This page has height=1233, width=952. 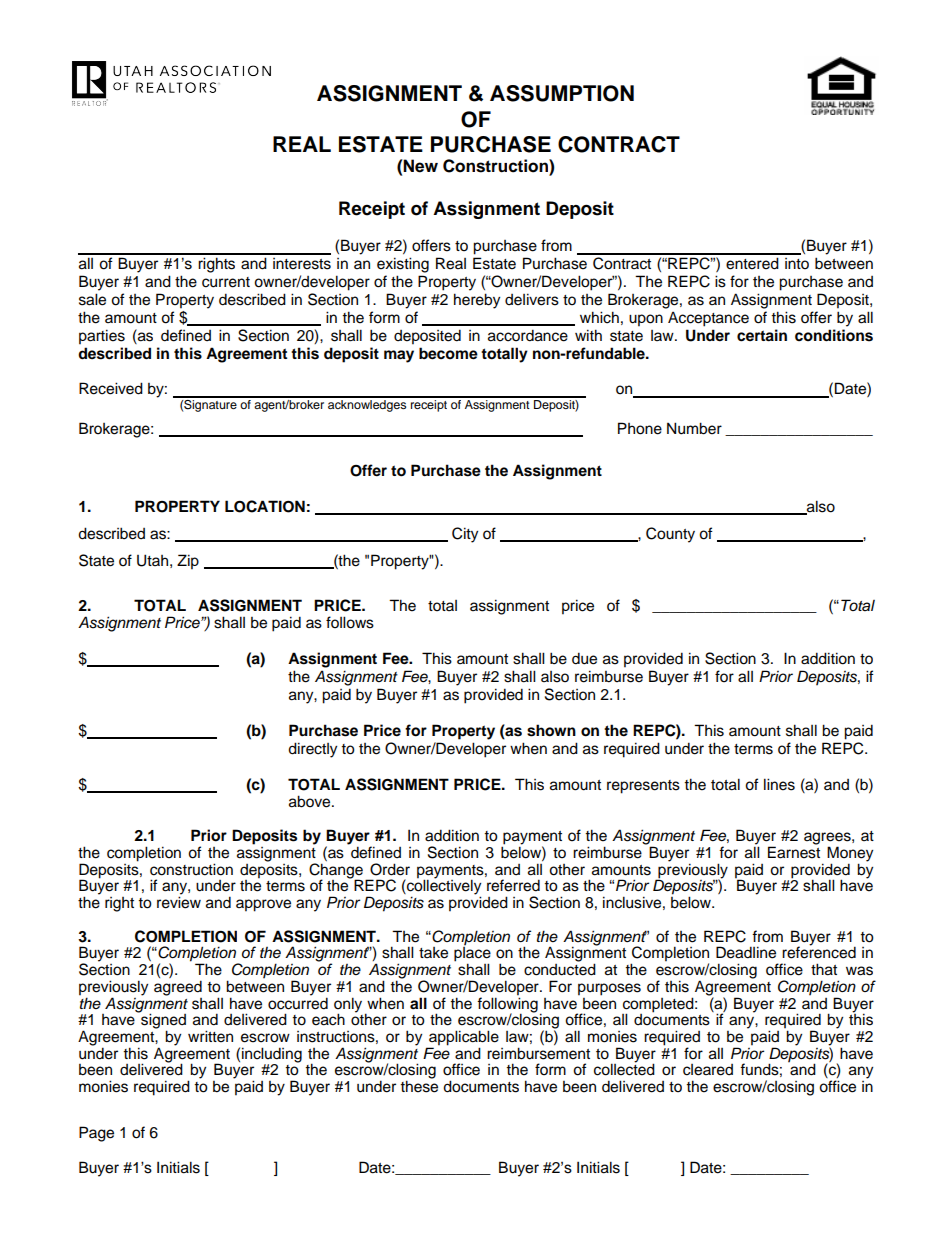 I want to click on ASSUMPTION, so click(x=562, y=93).
